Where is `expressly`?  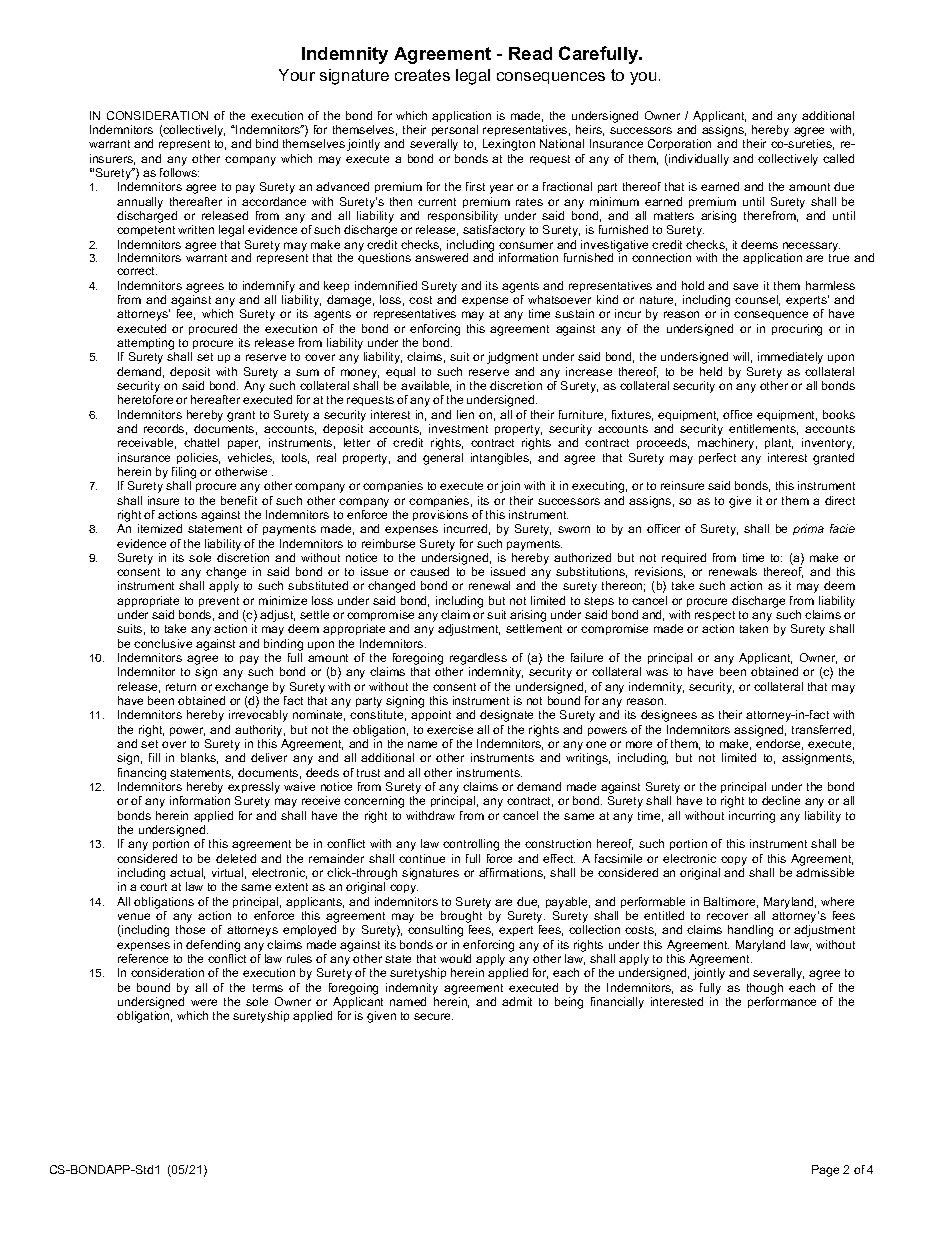 expressly is located at coordinates (254, 789).
